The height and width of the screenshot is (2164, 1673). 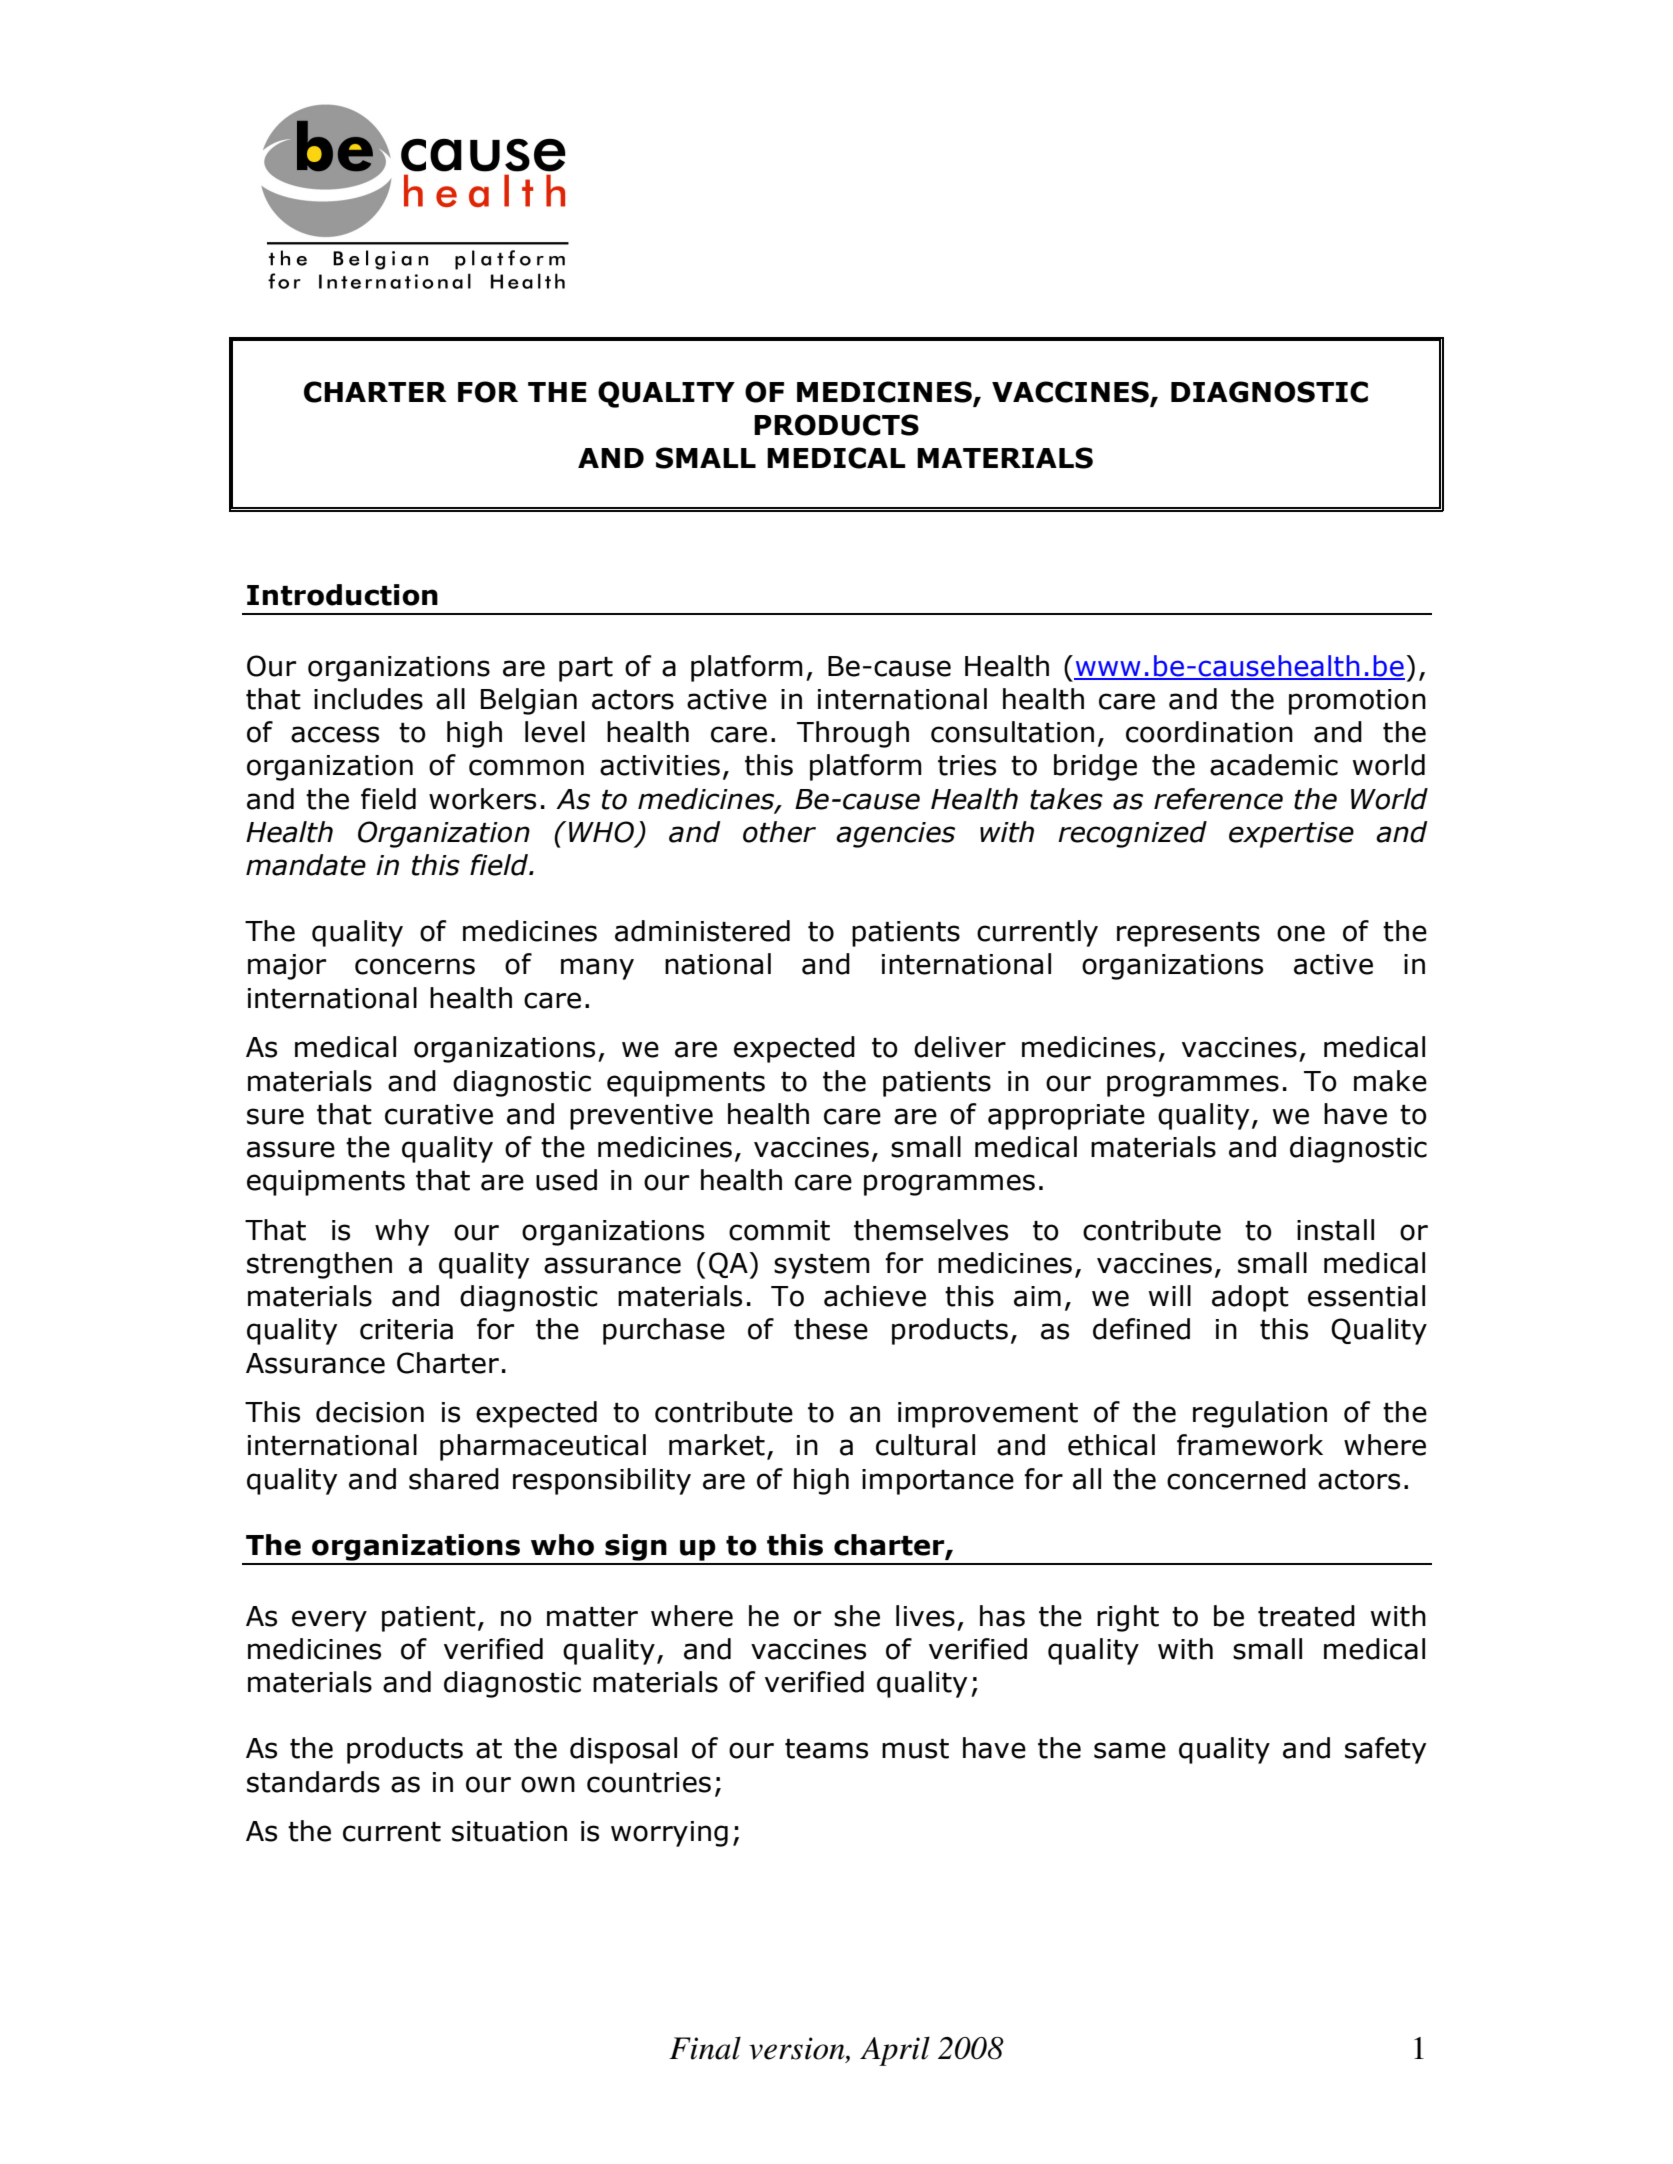 I want to click on promotion, so click(x=1357, y=702).
